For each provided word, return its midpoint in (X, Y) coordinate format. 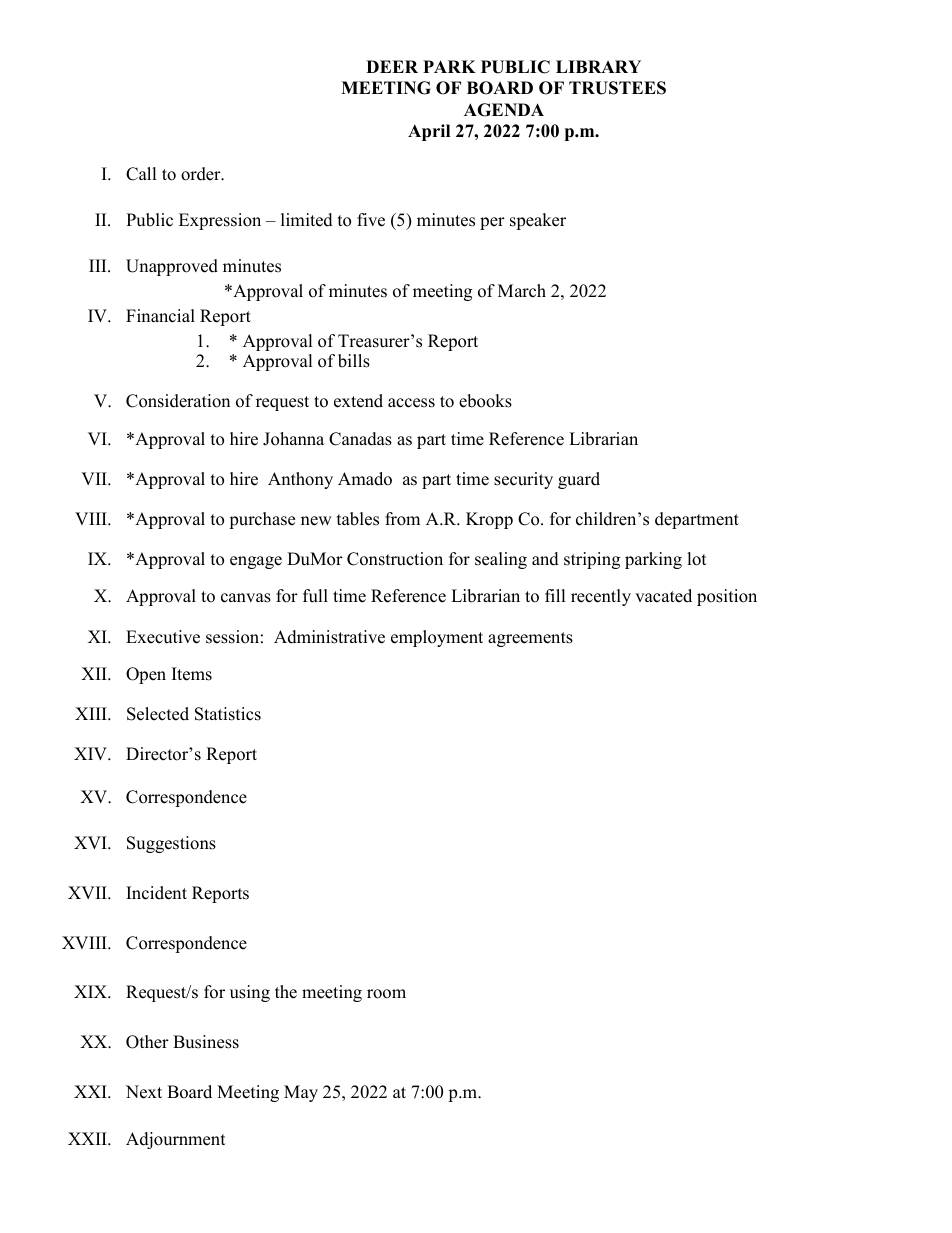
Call (141, 174)
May (301, 1093)
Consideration (178, 401)
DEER (392, 66)
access (411, 403)
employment (437, 638)
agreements (530, 639)
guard (579, 480)
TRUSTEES (617, 88)
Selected (158, 714)
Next (144, 1092)
